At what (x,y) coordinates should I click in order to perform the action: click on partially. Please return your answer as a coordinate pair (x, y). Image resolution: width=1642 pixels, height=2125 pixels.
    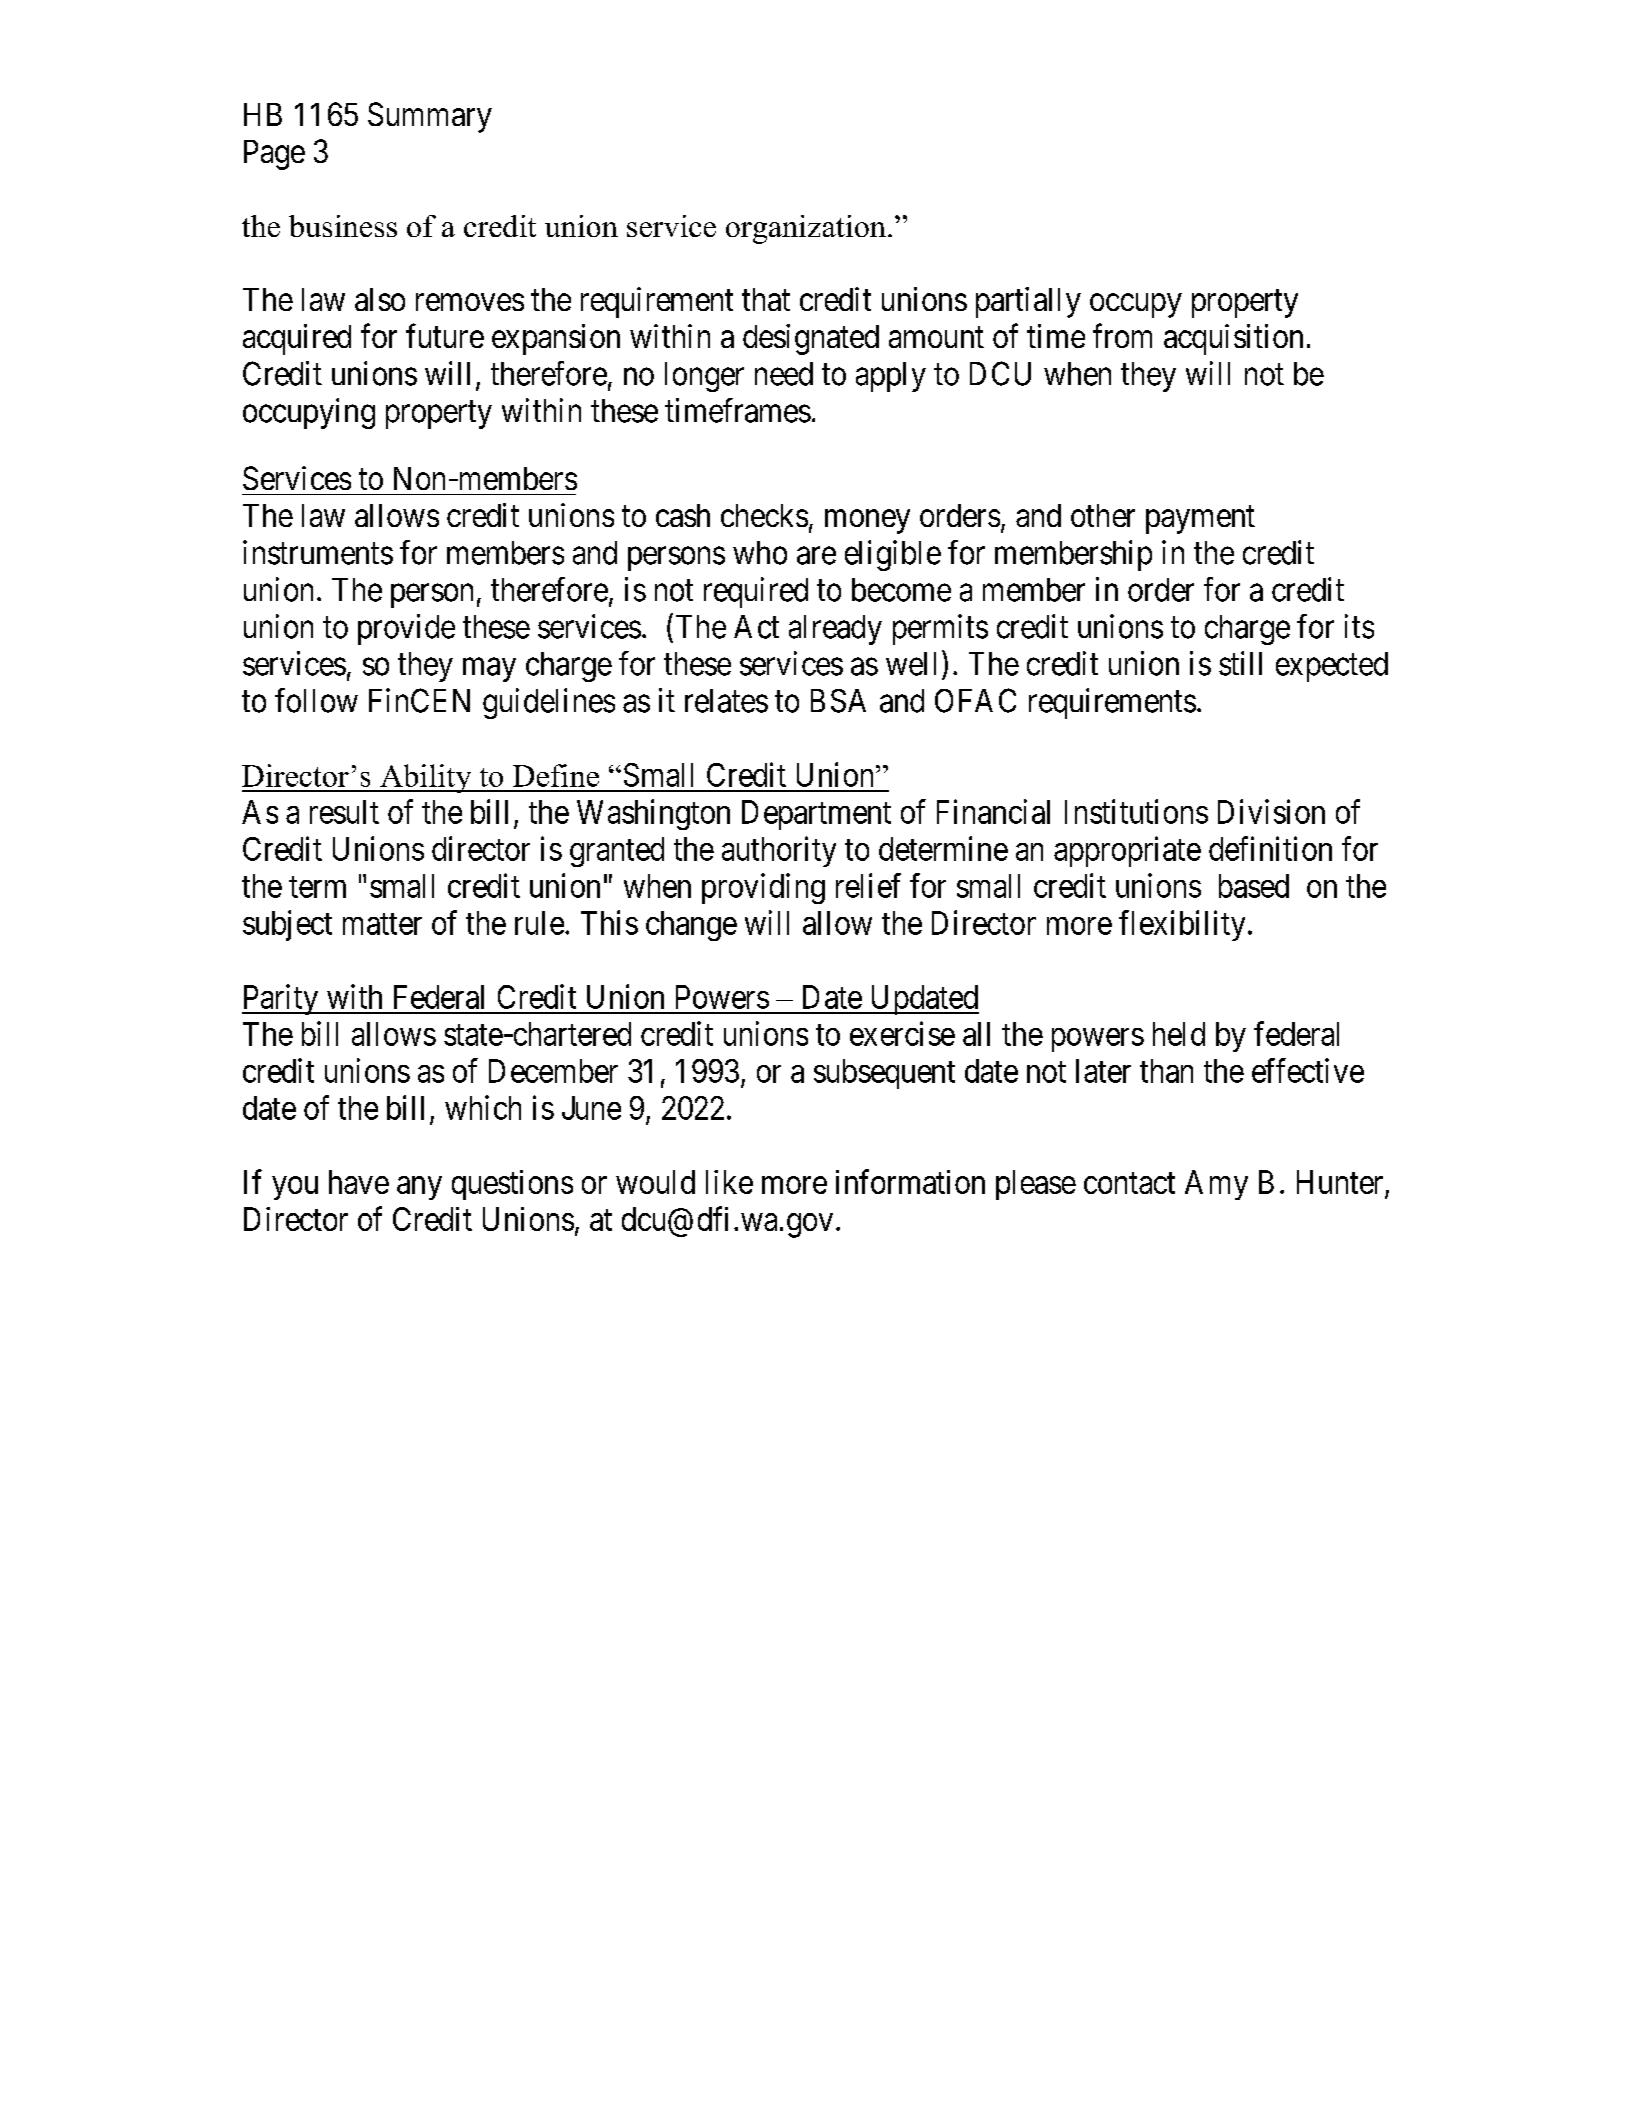
    Looking at the image, I should click on (1028, 302).
